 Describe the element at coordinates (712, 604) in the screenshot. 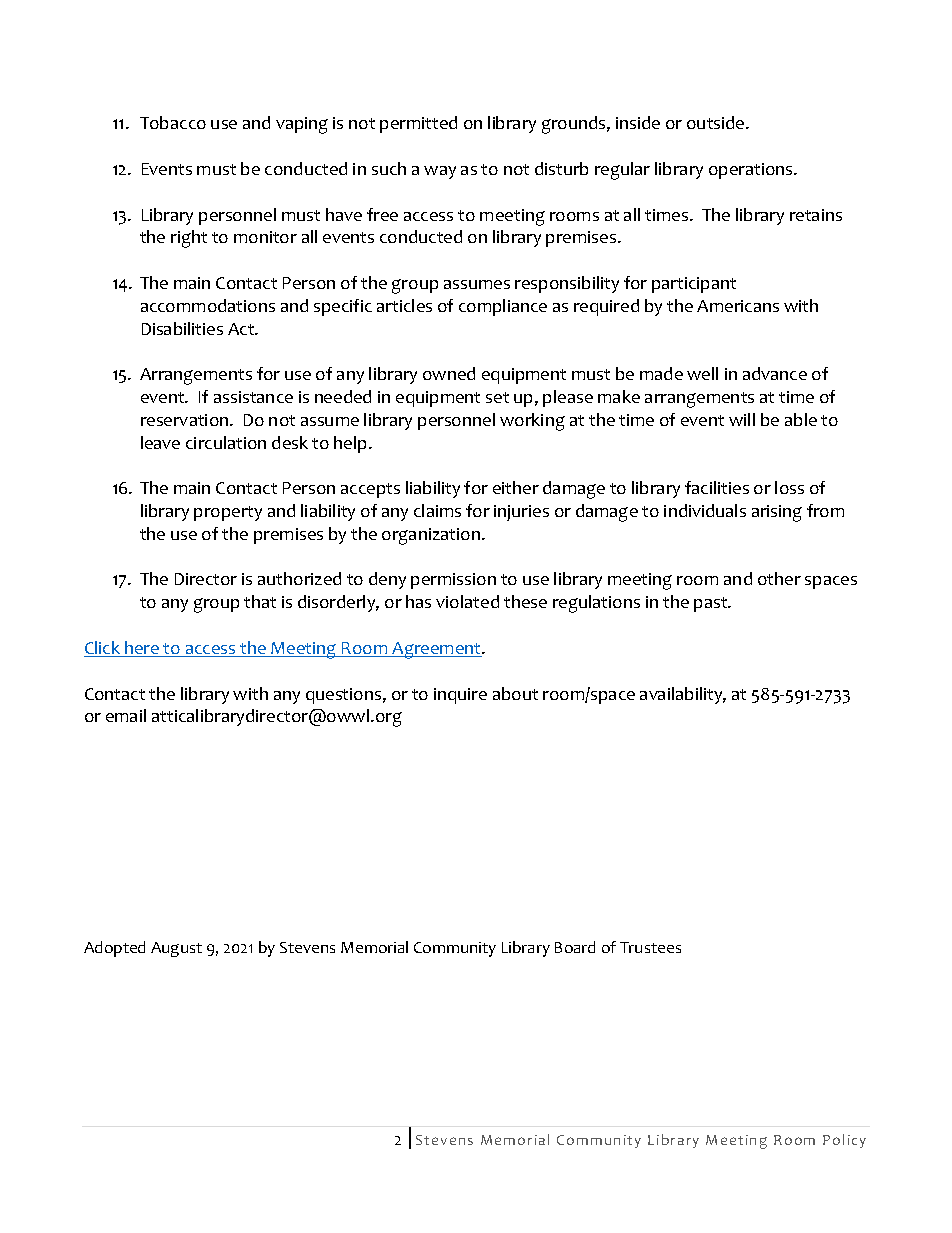

I see `past` at that location.
